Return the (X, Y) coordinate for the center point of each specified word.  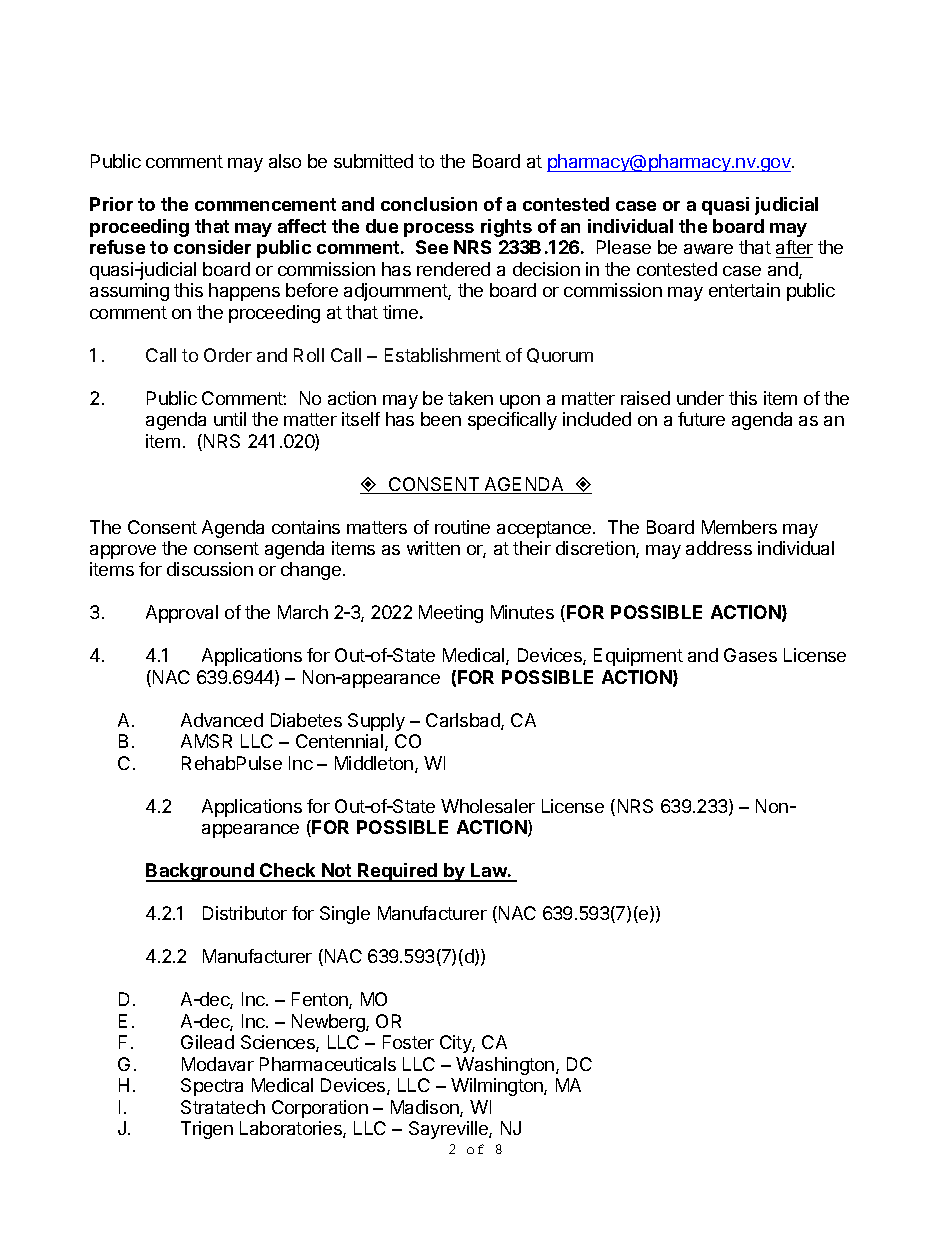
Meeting (451, 614)
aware (708, 249)
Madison (426, 1108)
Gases (750, 655)
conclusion (429, 204)
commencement (265, 204)
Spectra (212, 1087)
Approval (182, 614)
